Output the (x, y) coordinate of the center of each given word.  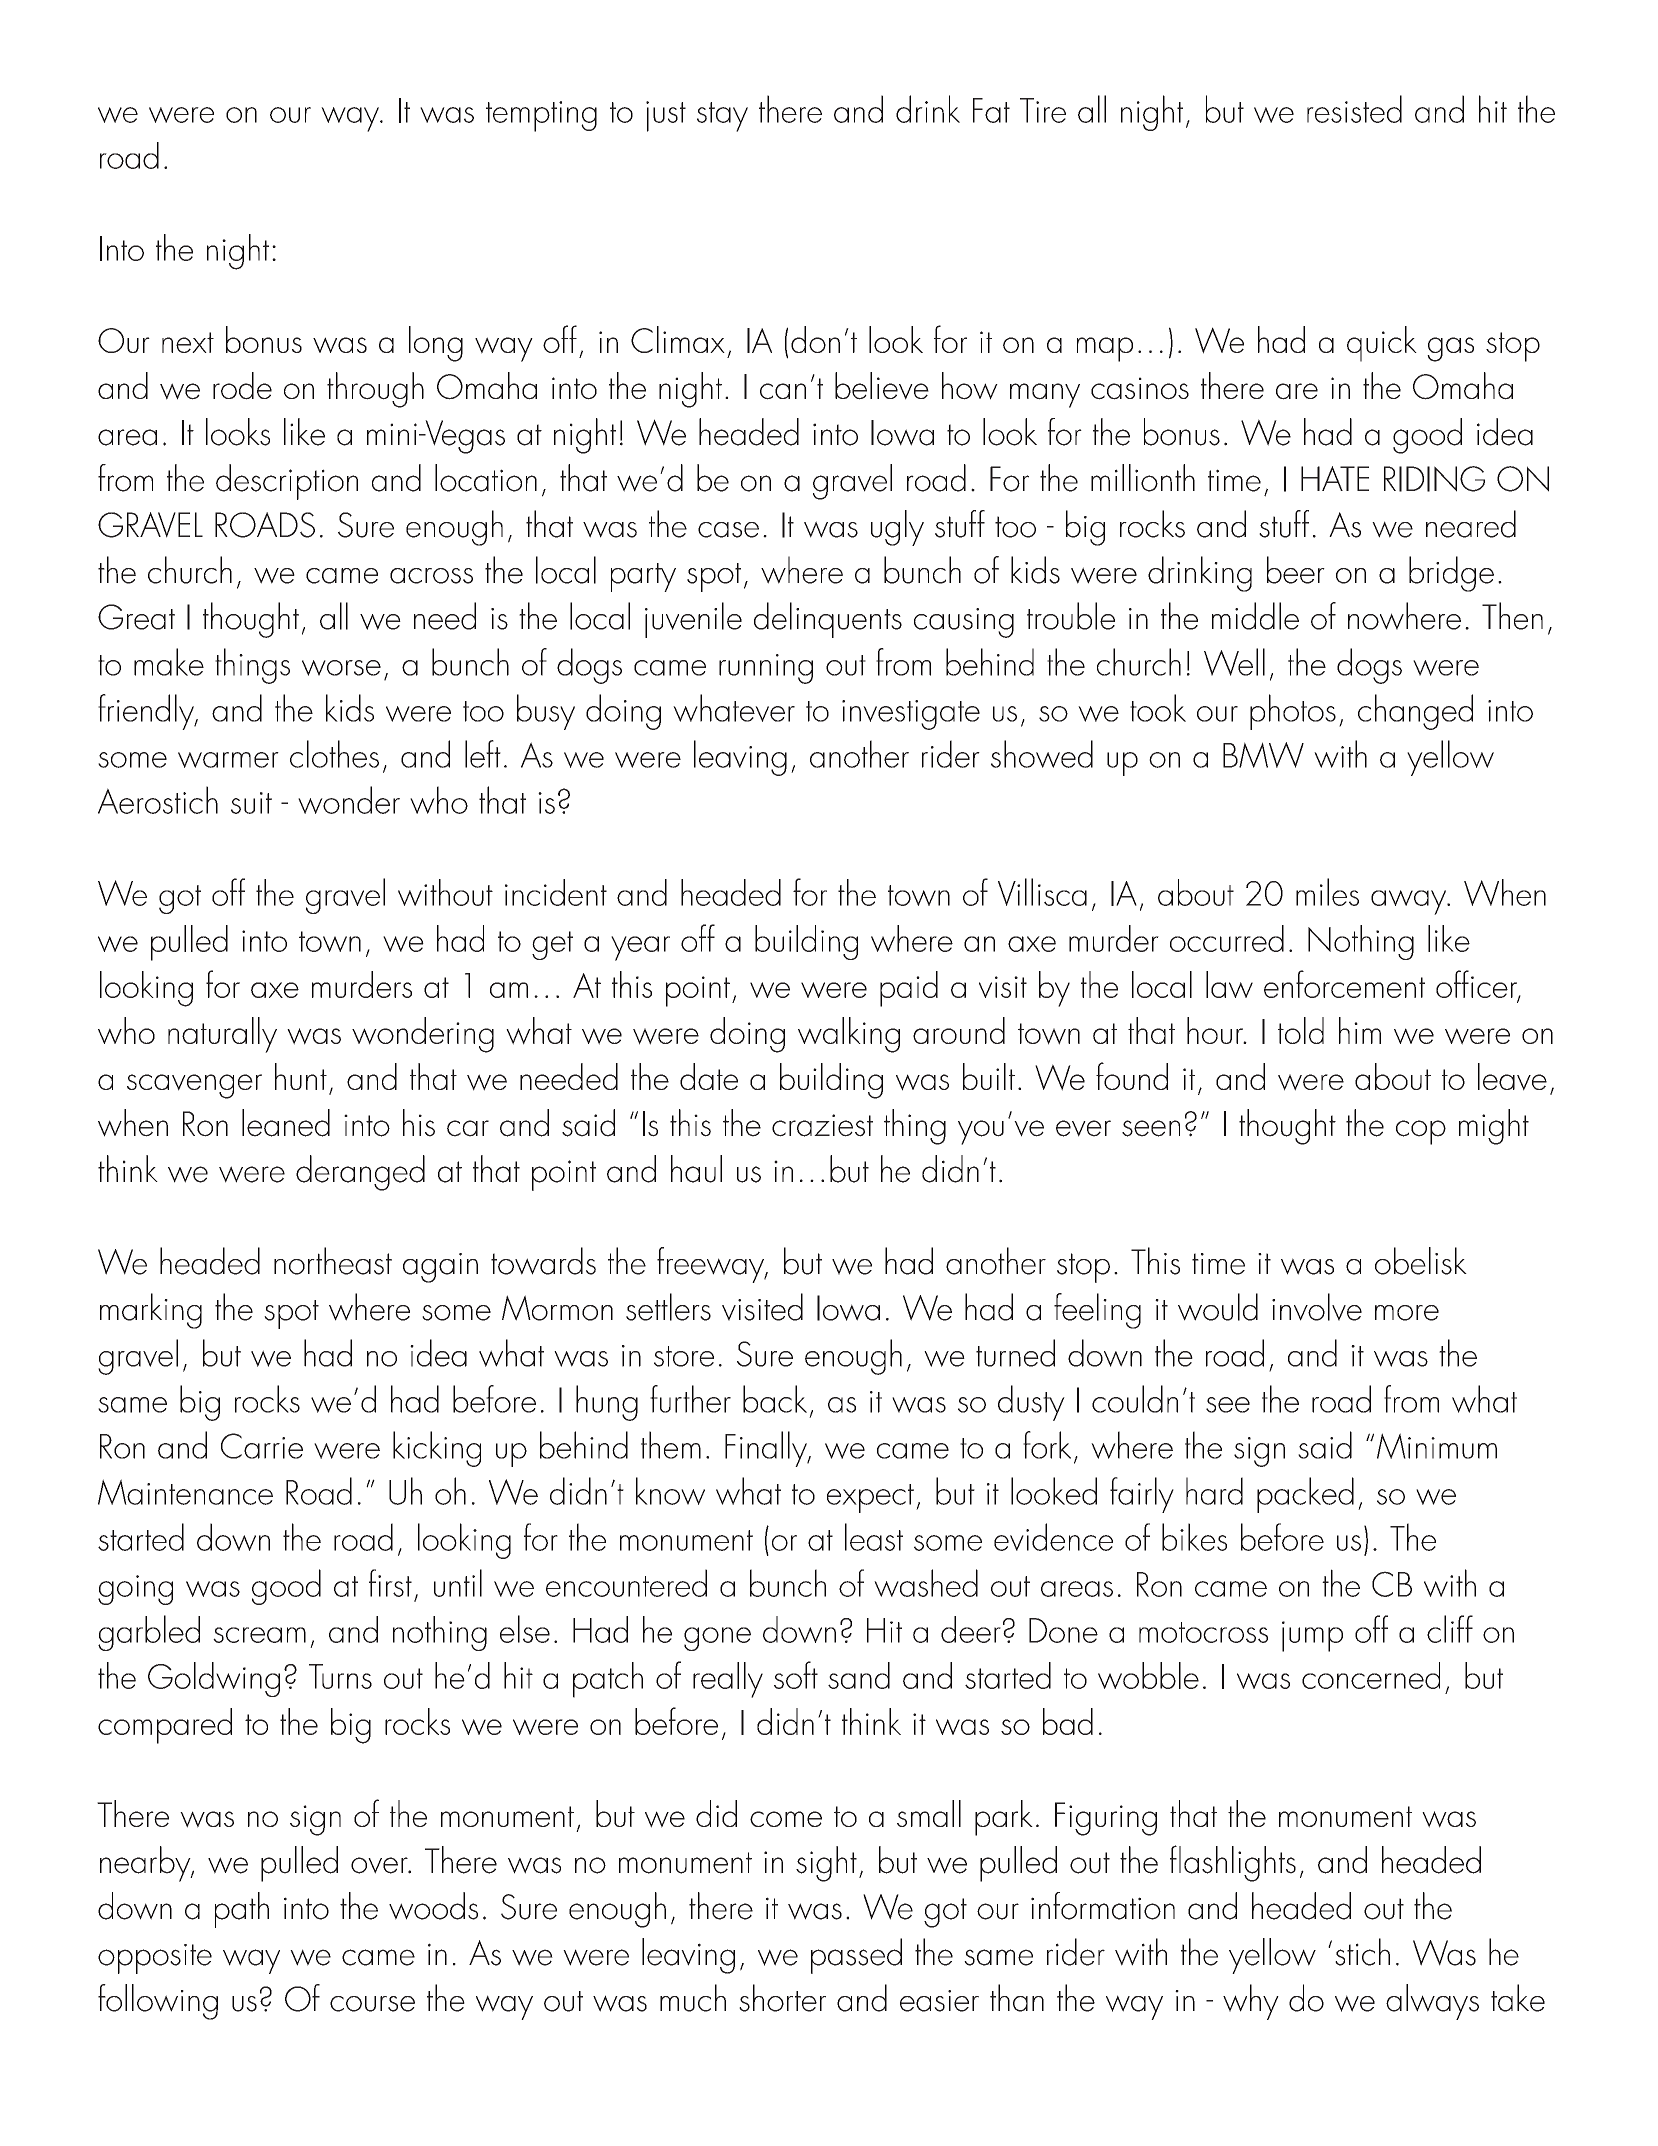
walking (849, 1035)
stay (722, 117)
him (1360, 1030)
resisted (1354, 109)
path (242, 1910)
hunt (301, 1076)
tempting (541, 116)
